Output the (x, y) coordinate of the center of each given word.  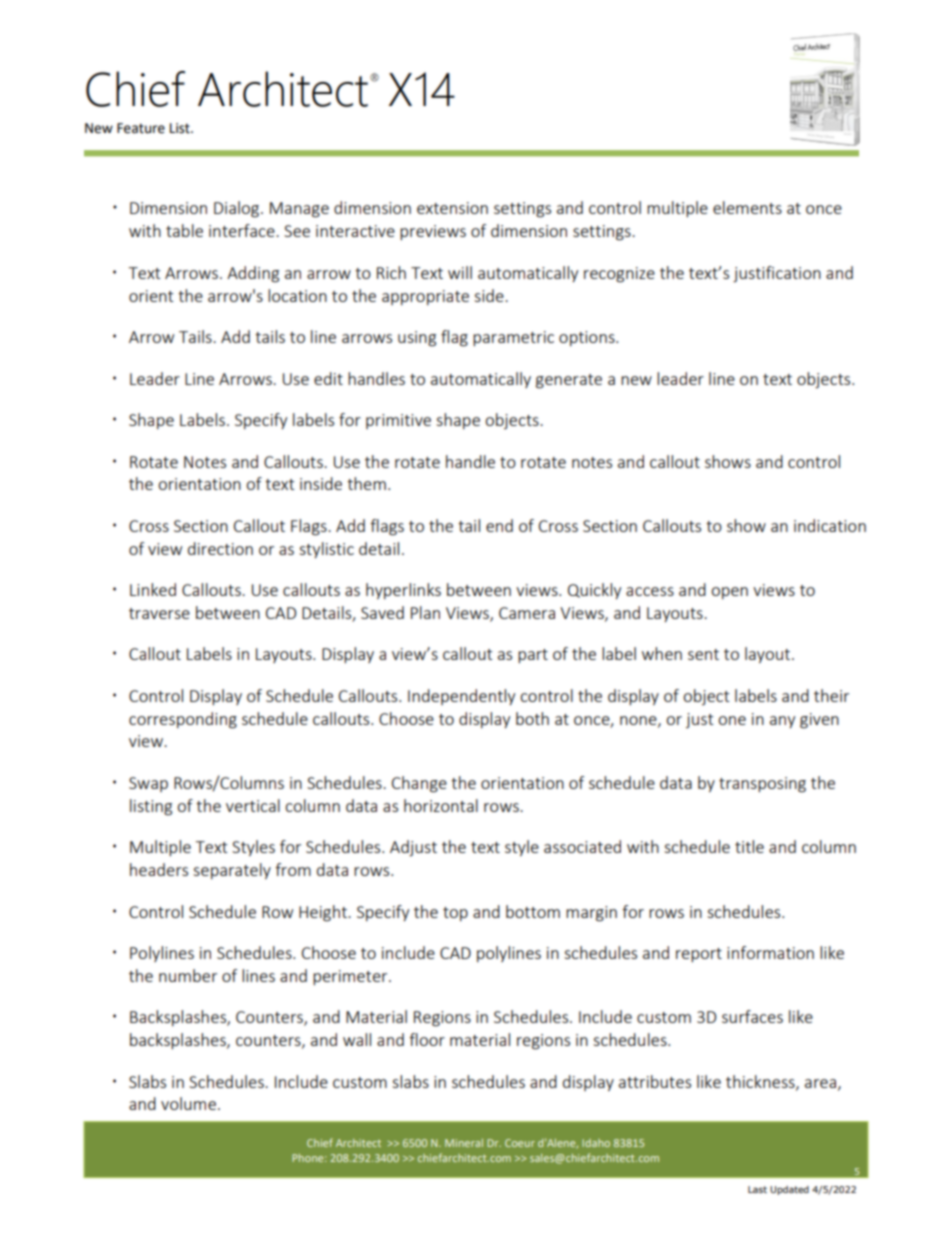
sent (703, 654)
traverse (159, 613)
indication (830, 525)
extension (452, 208)
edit (328, 378)
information (770, 952)
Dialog (238, 209)
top (455, 914)
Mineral (464, 1143)
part (533, 656)
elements (747, 207)
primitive (398, 421)
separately (232, 871)
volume (188, 1103)
